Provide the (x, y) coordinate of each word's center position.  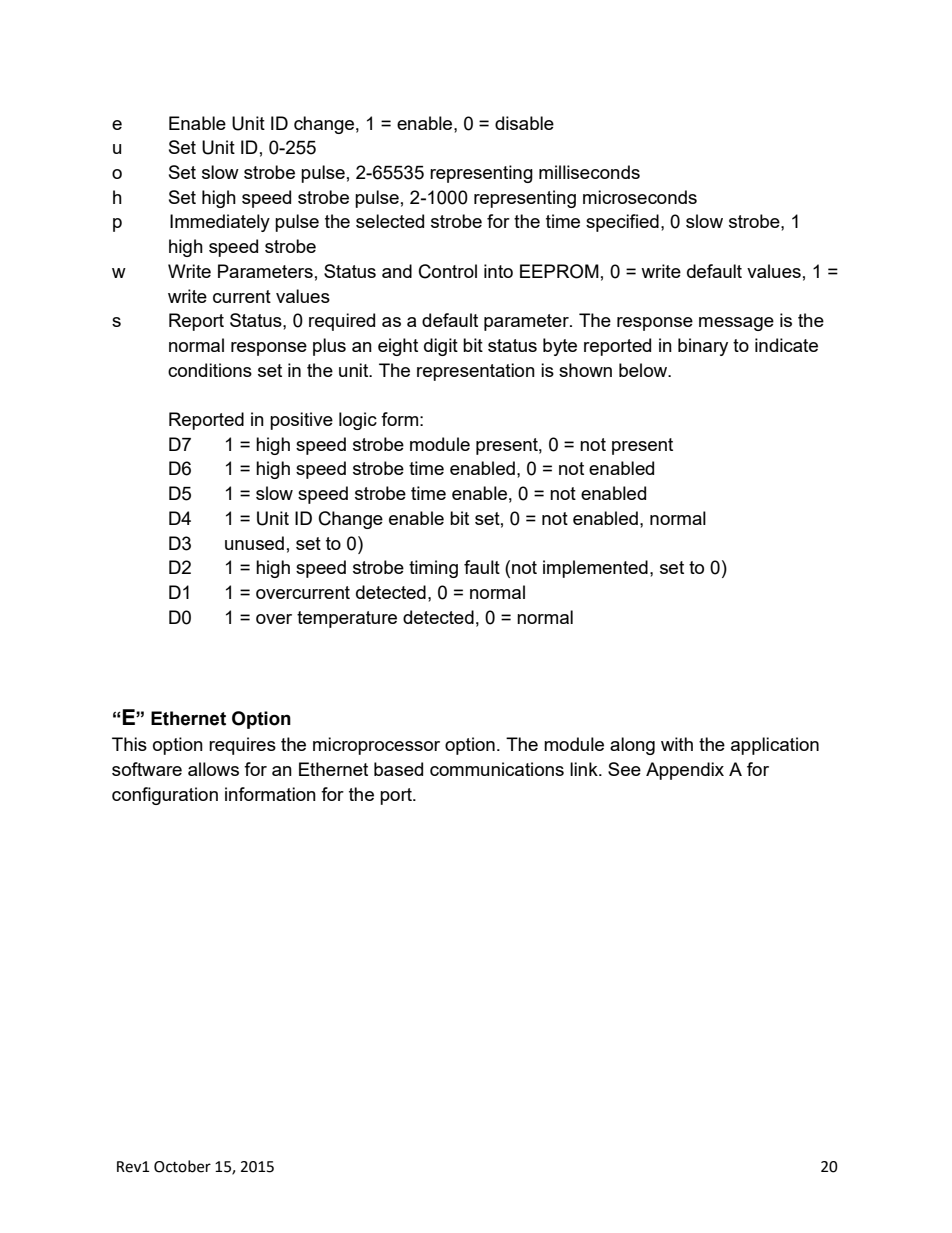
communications (497, 769)
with (677, 744)
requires (242, 746)
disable (524, 123)
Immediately (220, 223)
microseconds (640, 197)
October (182, 1166)
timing (433, 569)
